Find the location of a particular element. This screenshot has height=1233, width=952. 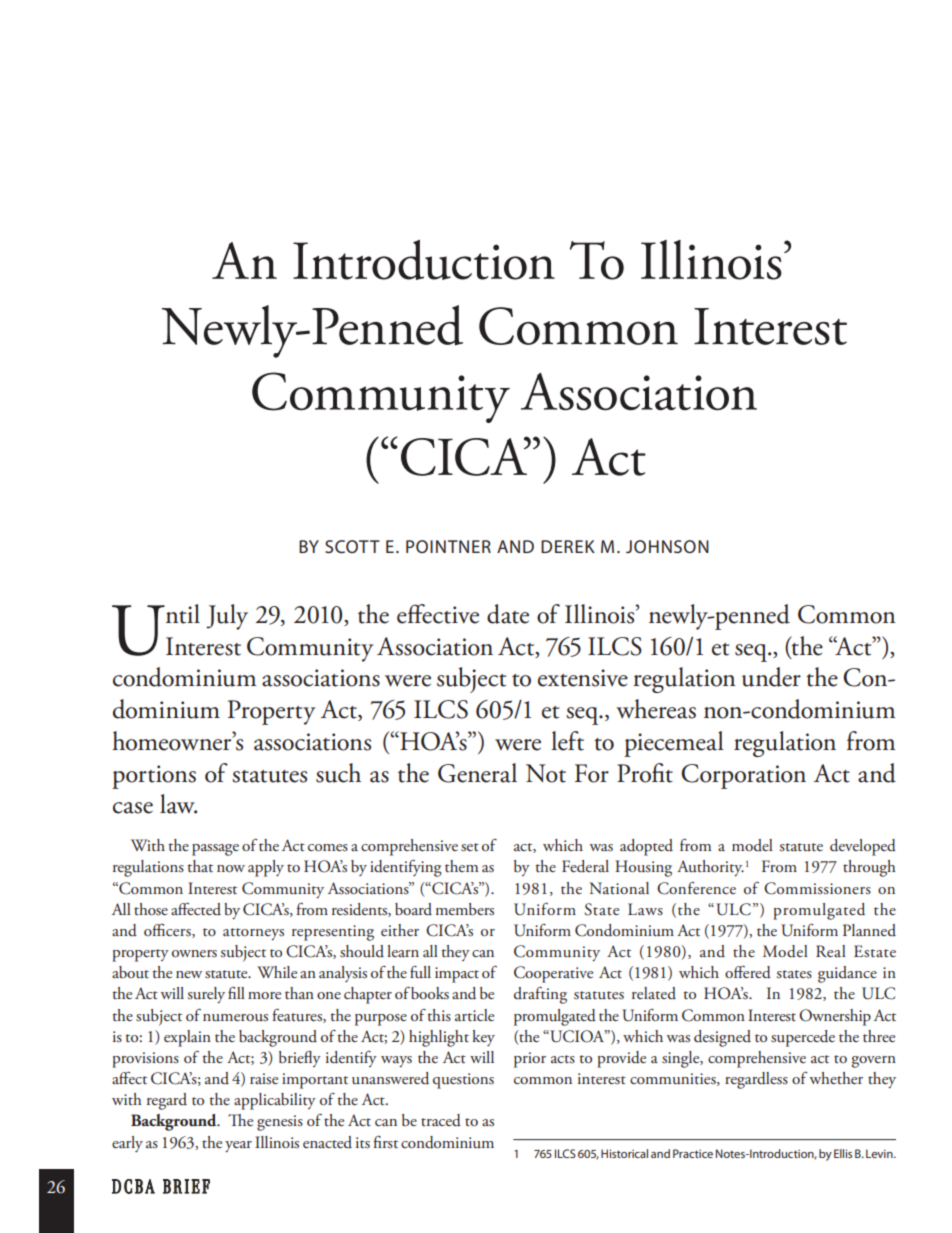

Derek is located at coordinates (568, 546).
